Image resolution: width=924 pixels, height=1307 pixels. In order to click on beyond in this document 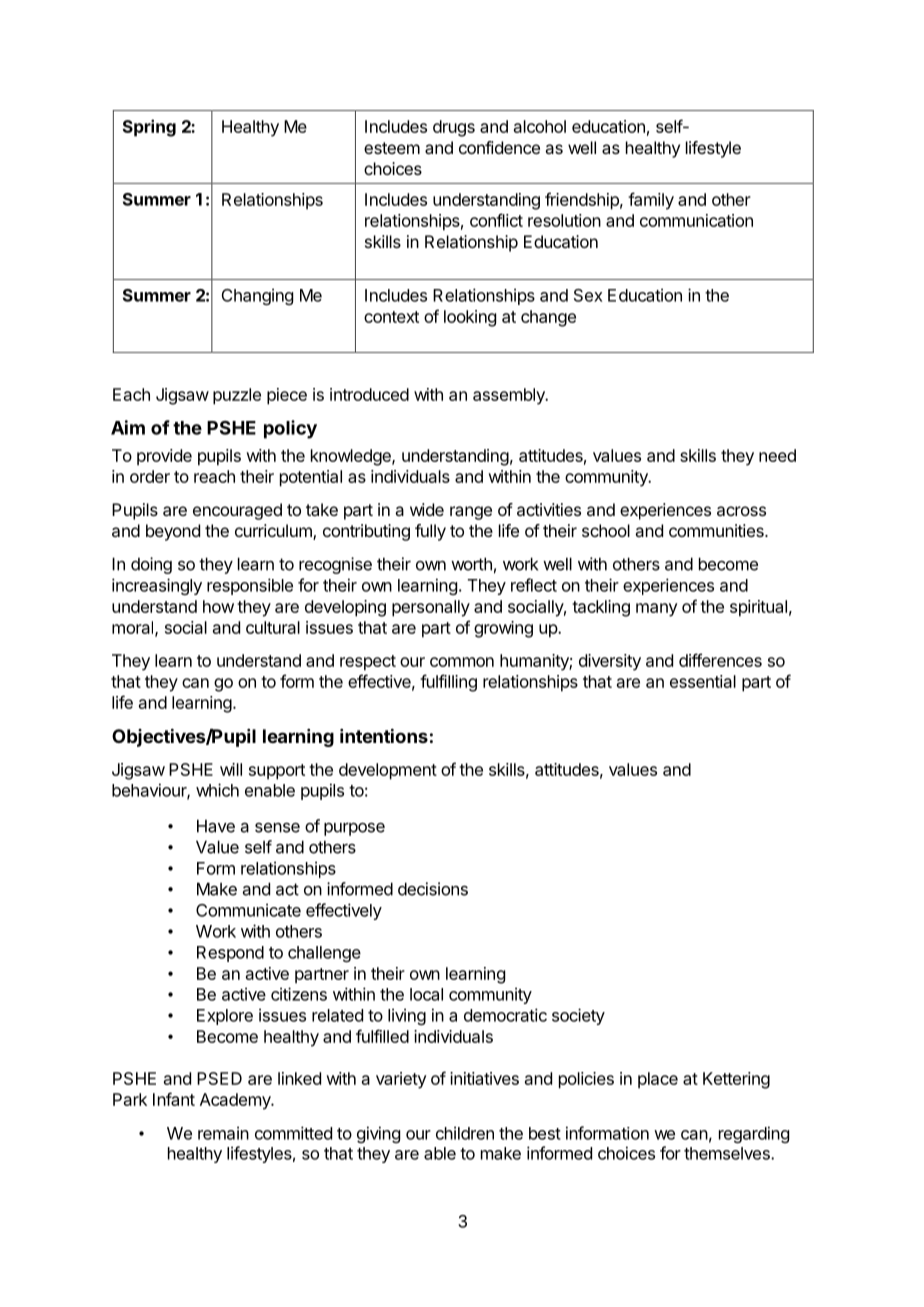, I will do `click(173, 532)`.
